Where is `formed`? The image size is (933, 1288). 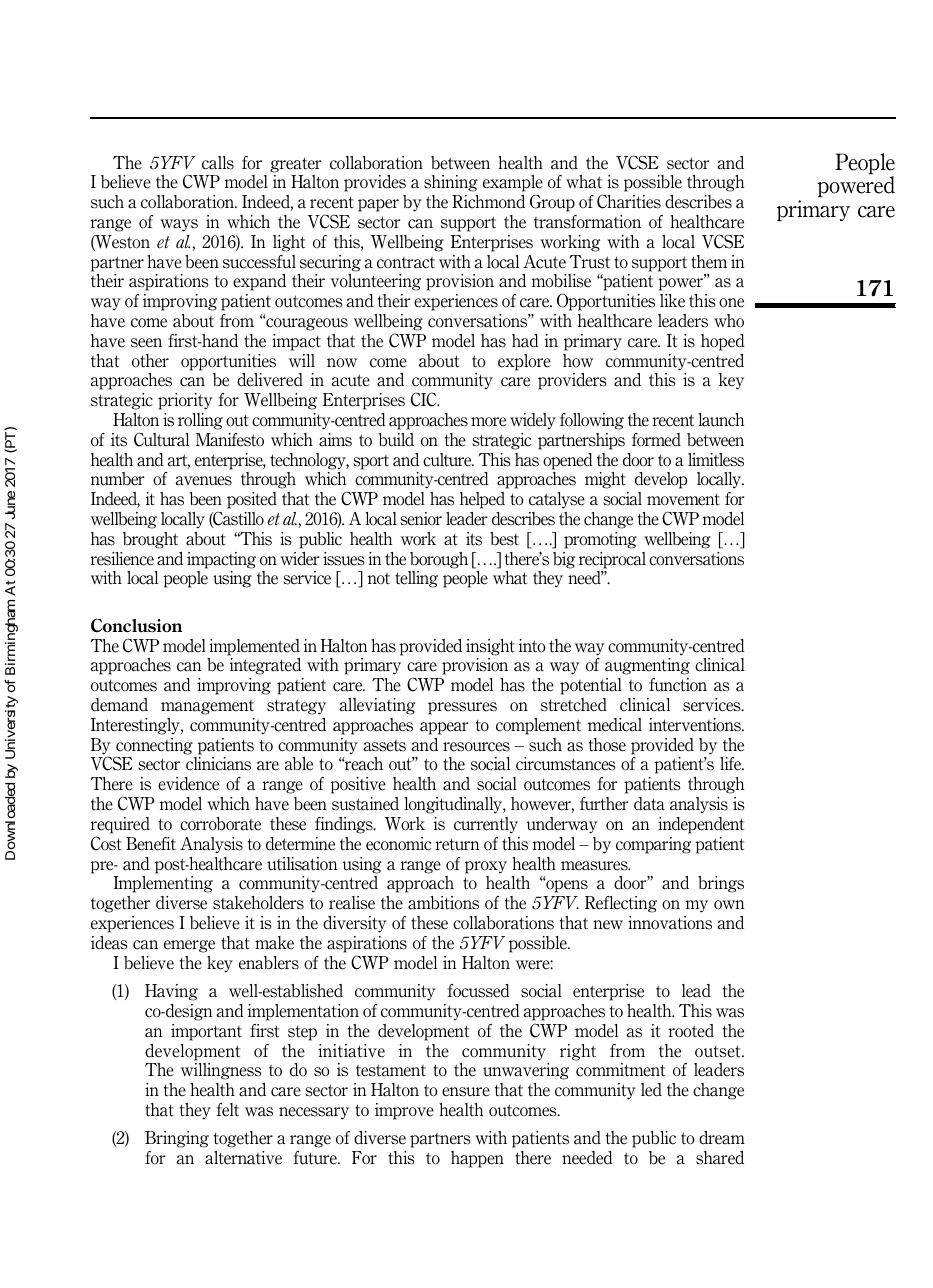 formed is located at coordinates (656, 440).
